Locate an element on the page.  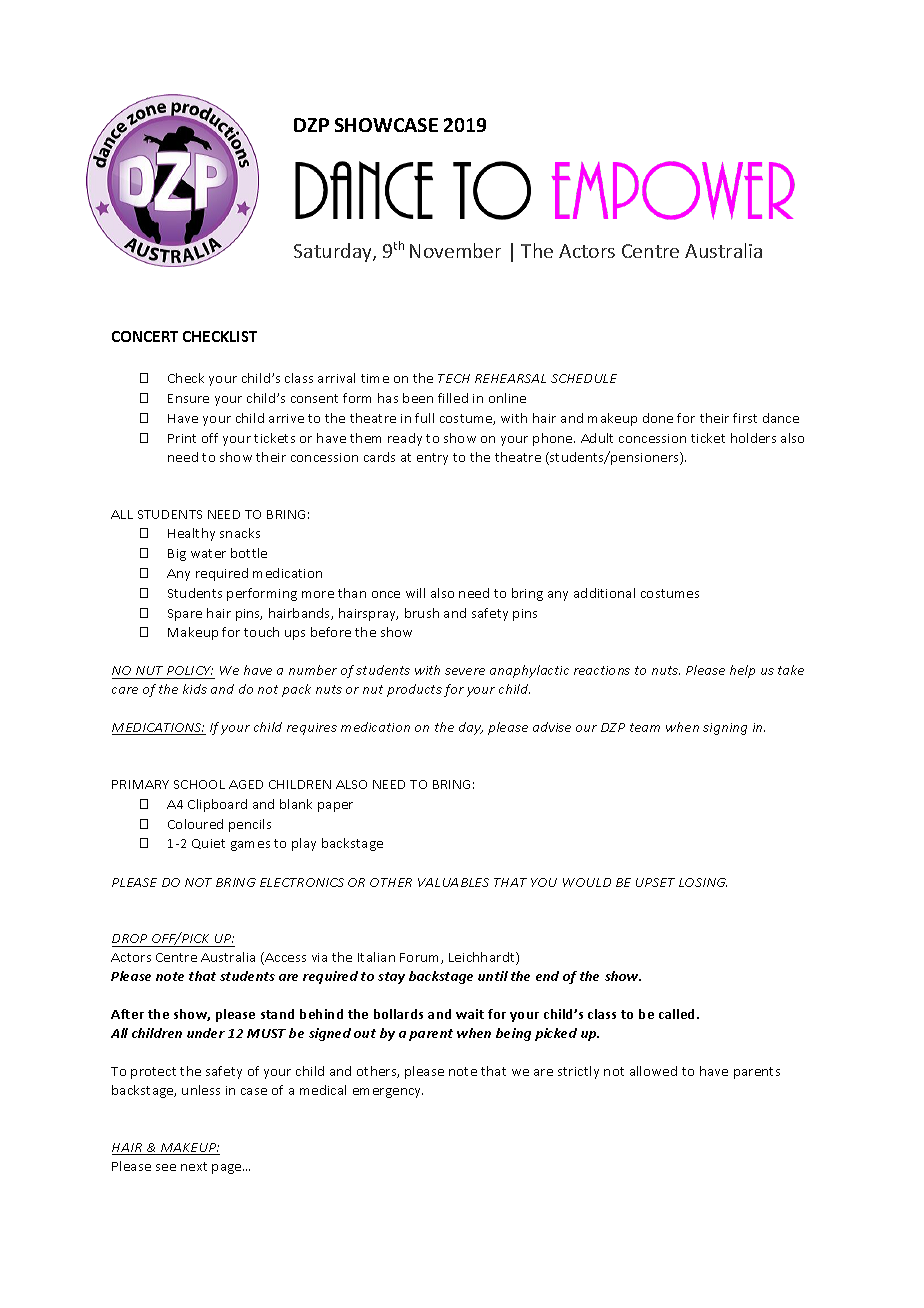
emergency is located at coordinates (388, 1093).
